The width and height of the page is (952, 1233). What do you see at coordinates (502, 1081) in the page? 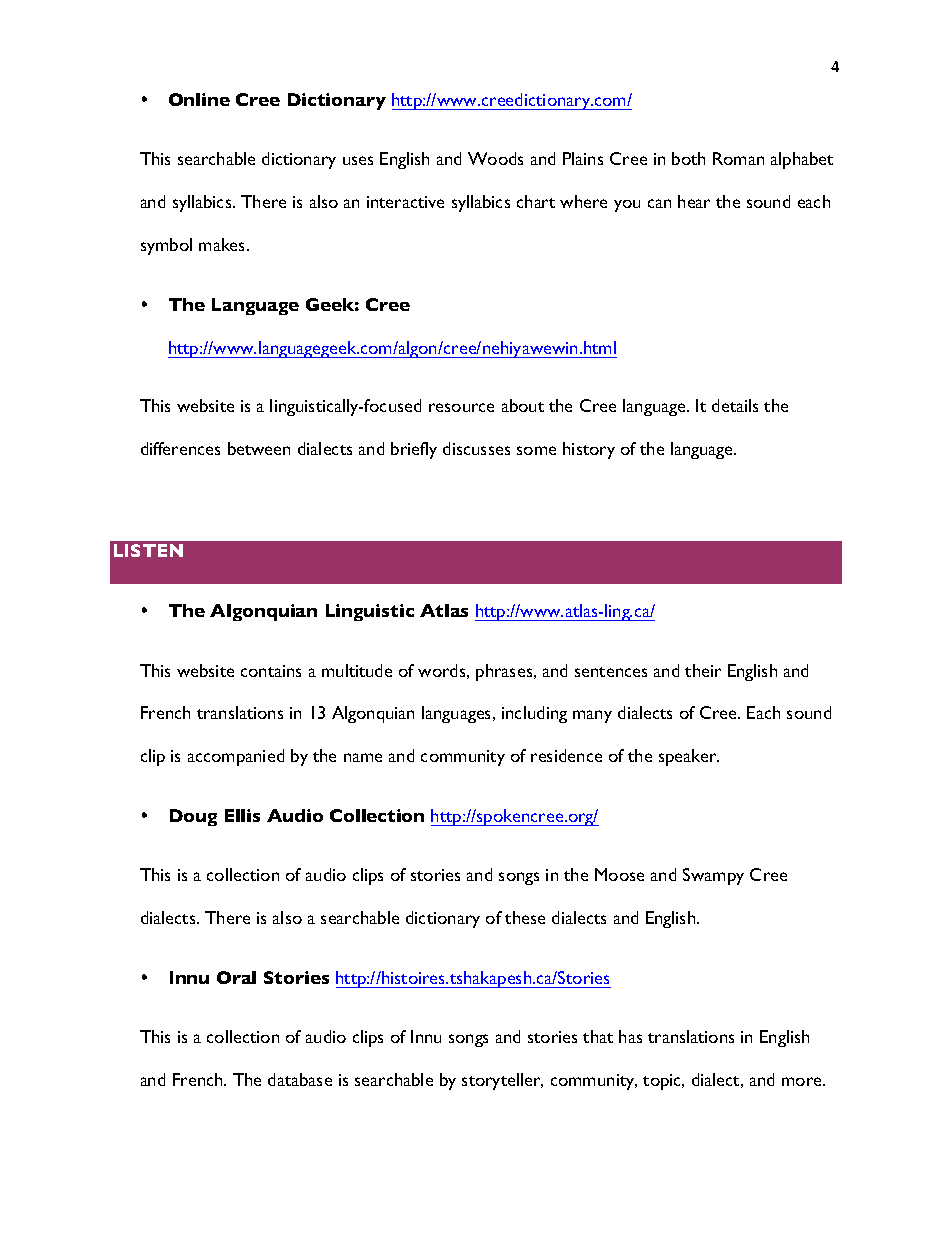
I see `storyteller` at bounding box center [502, 1081].
